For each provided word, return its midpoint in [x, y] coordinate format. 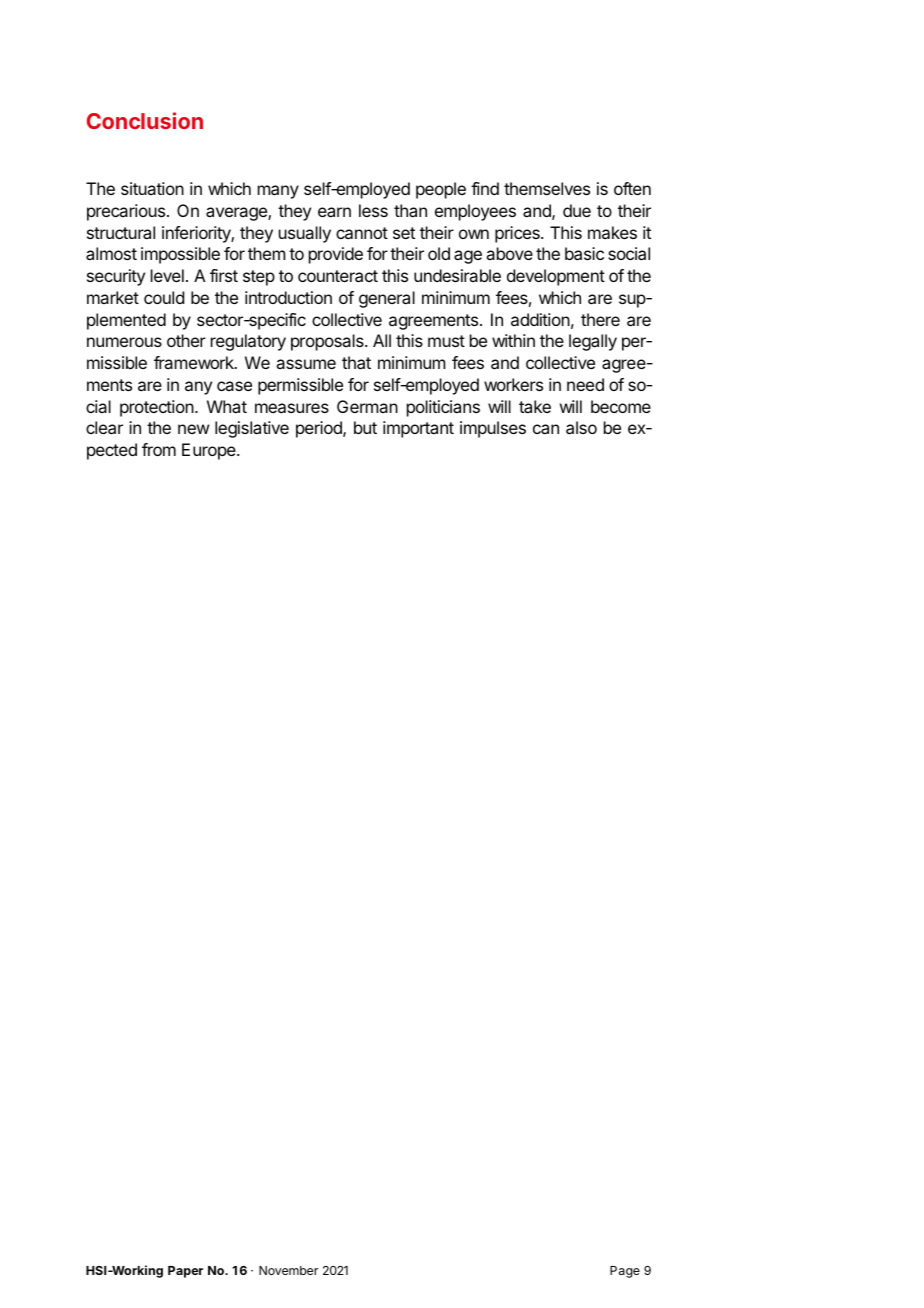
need [585, 384]
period [320, 429]
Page [625, 1272]
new [193, 429]
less [373, 210]
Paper [185, 1272]
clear [104, 427]
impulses [493, 429]
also [581, 427]
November [288, 1270]
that [356, 362]
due [577, 210]
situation [152, 188]
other [186, 340]
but [365, 427]
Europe [210, 451]
